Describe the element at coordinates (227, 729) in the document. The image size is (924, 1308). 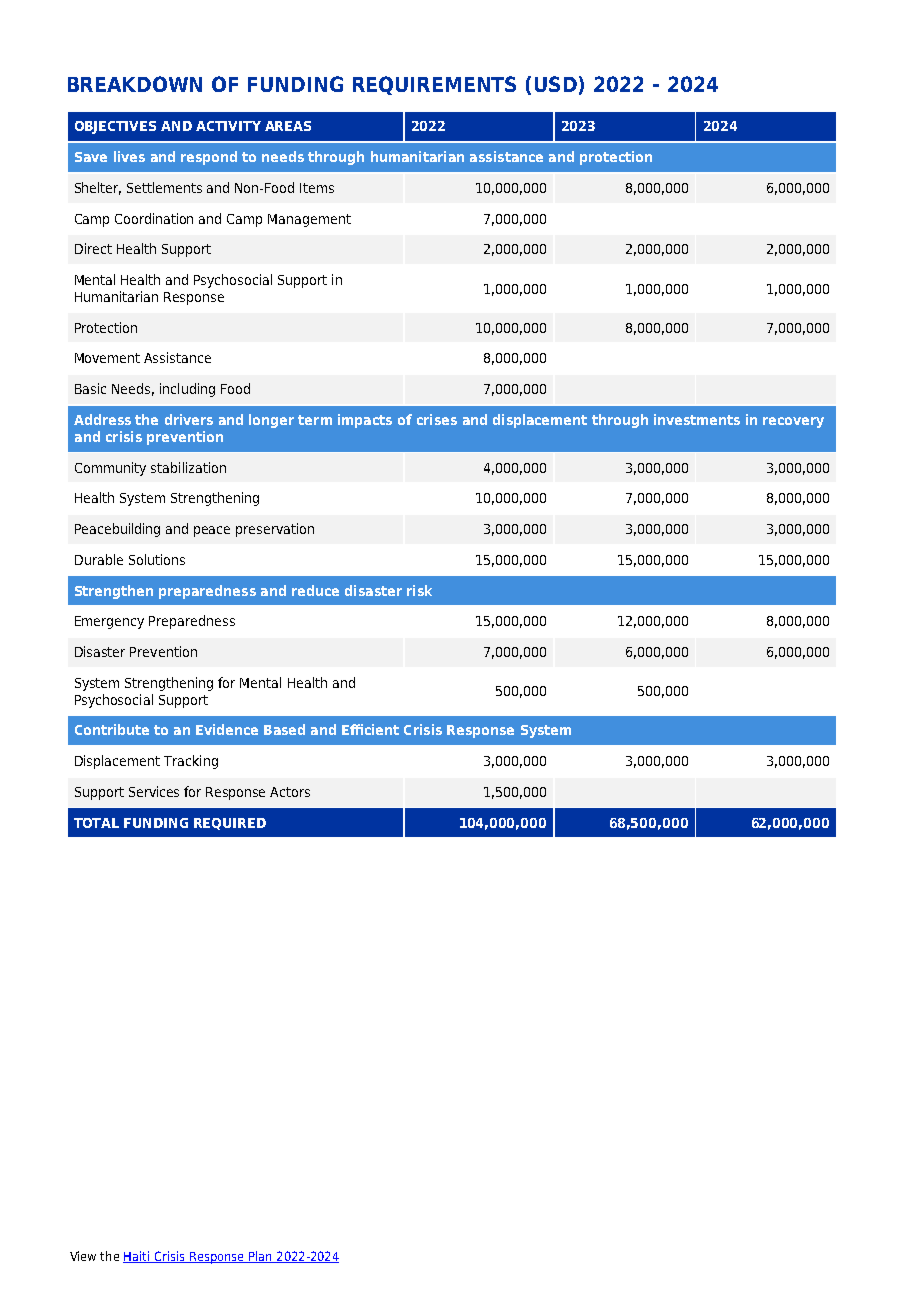
I see `Evidence` at that location.
